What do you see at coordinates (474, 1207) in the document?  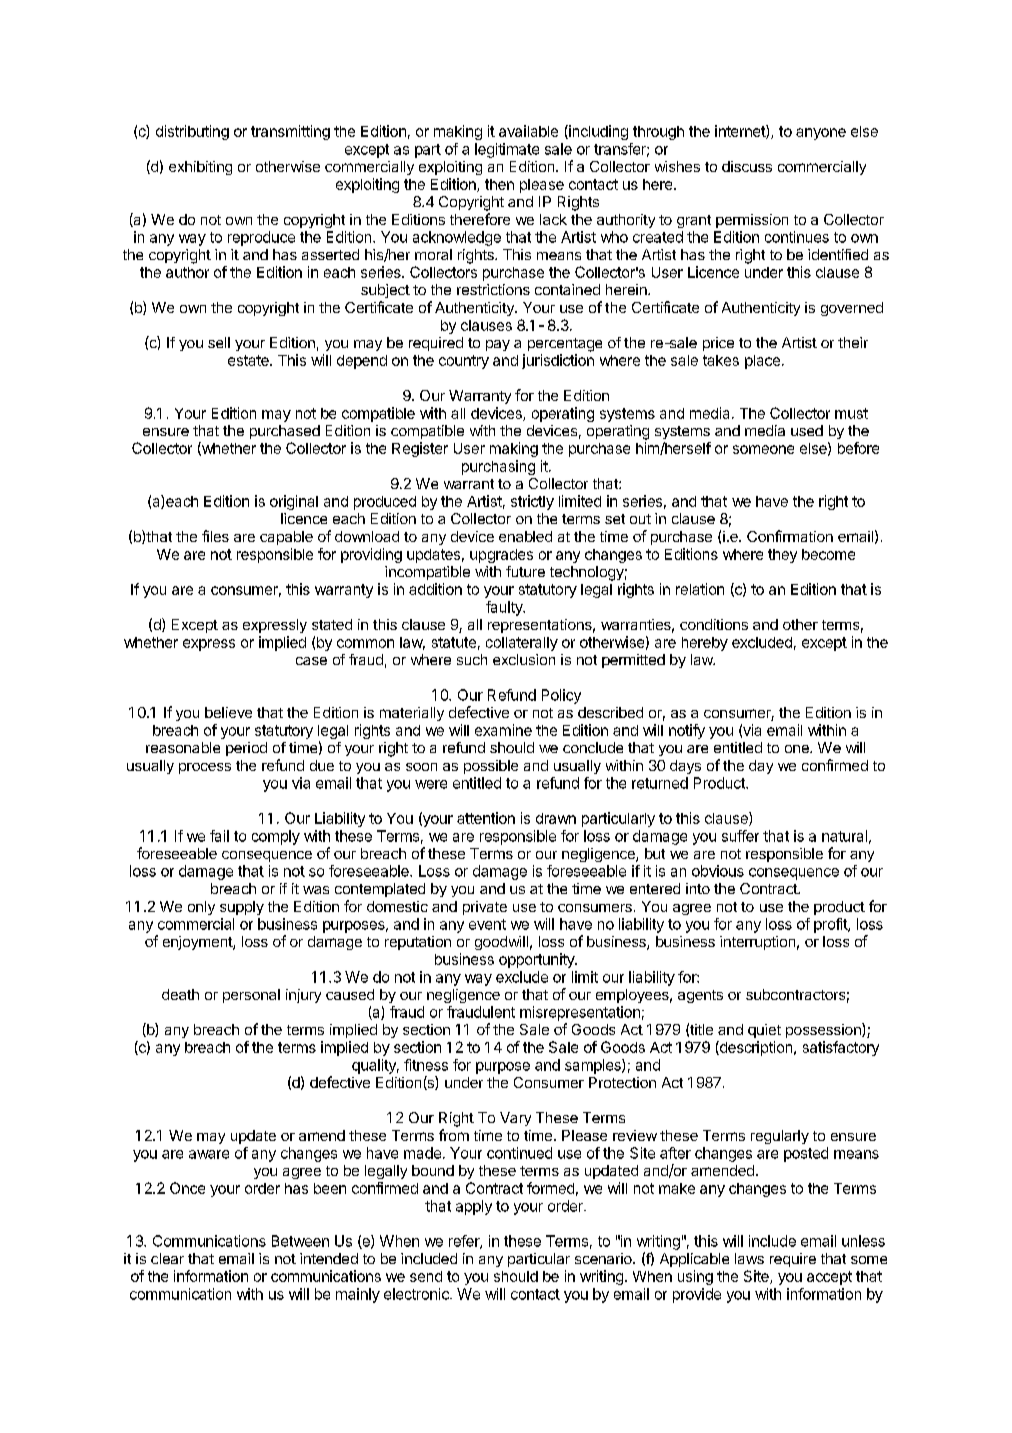 I see `apply` at bounding box center [474, 1207].
